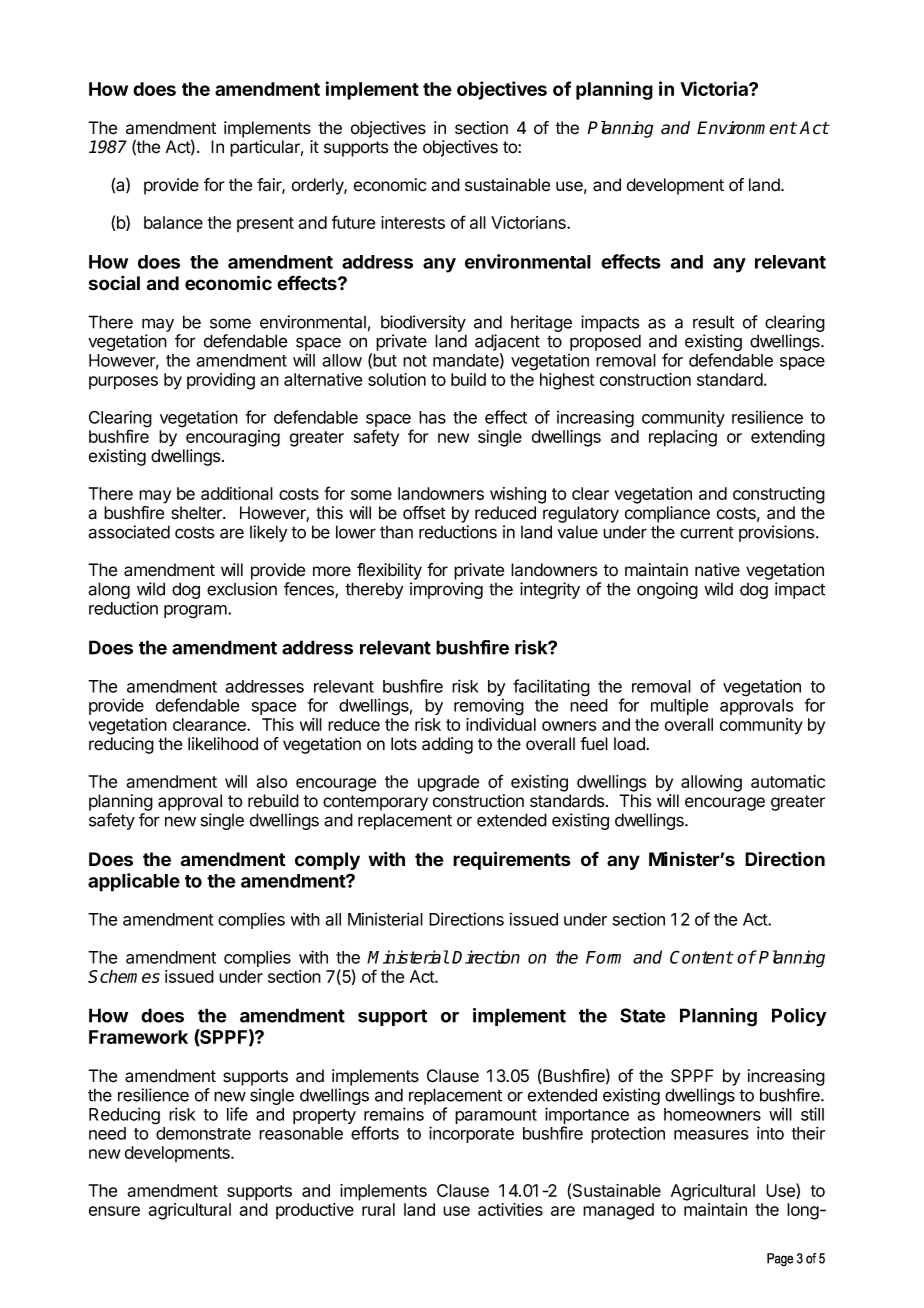 The height and width of the document is (1308, 924). Describe the element at coordinates (203, 1133) in the document. I see `demonstrate` at that location.
